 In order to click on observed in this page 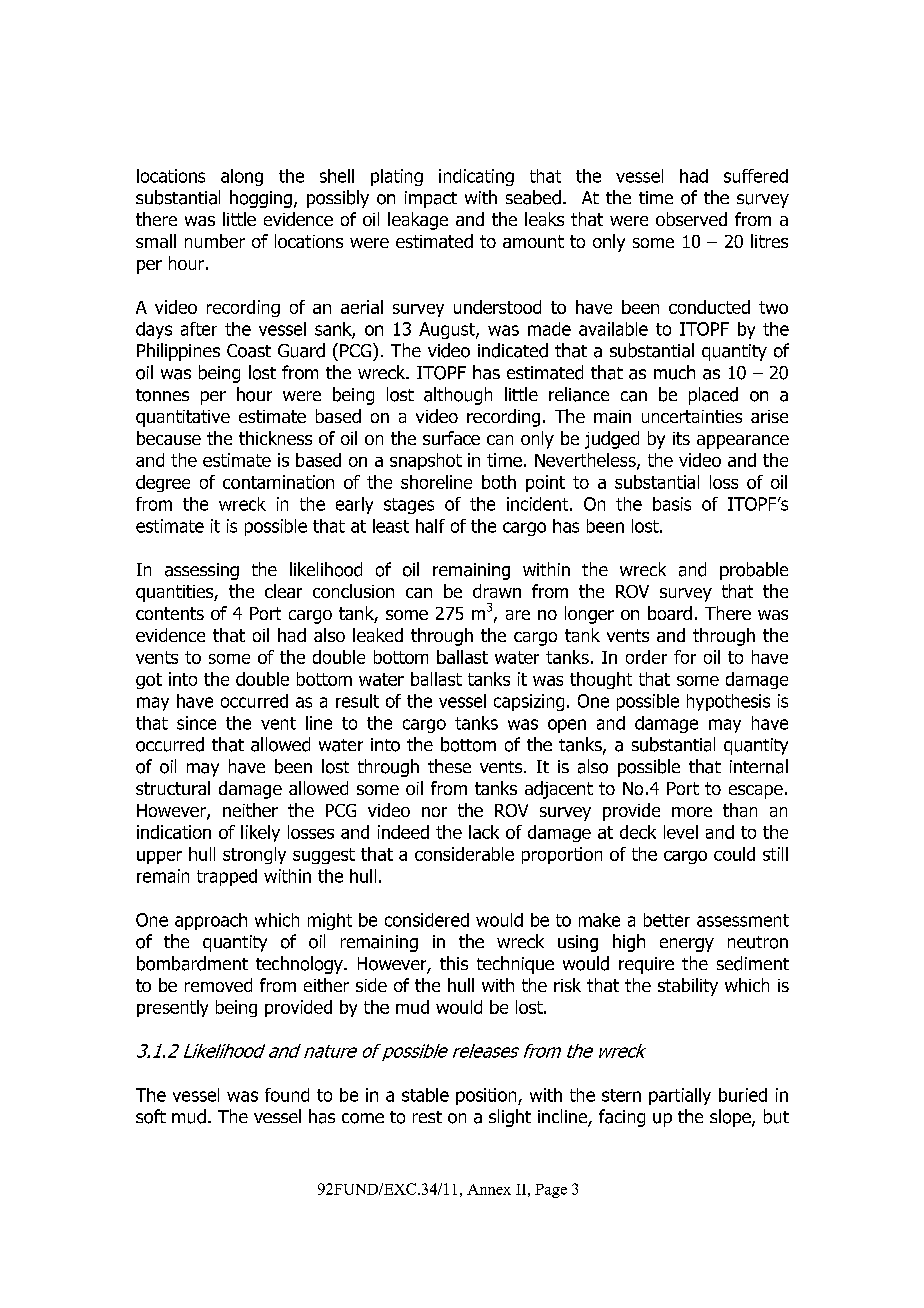, I will do `click(691, 219)`.
